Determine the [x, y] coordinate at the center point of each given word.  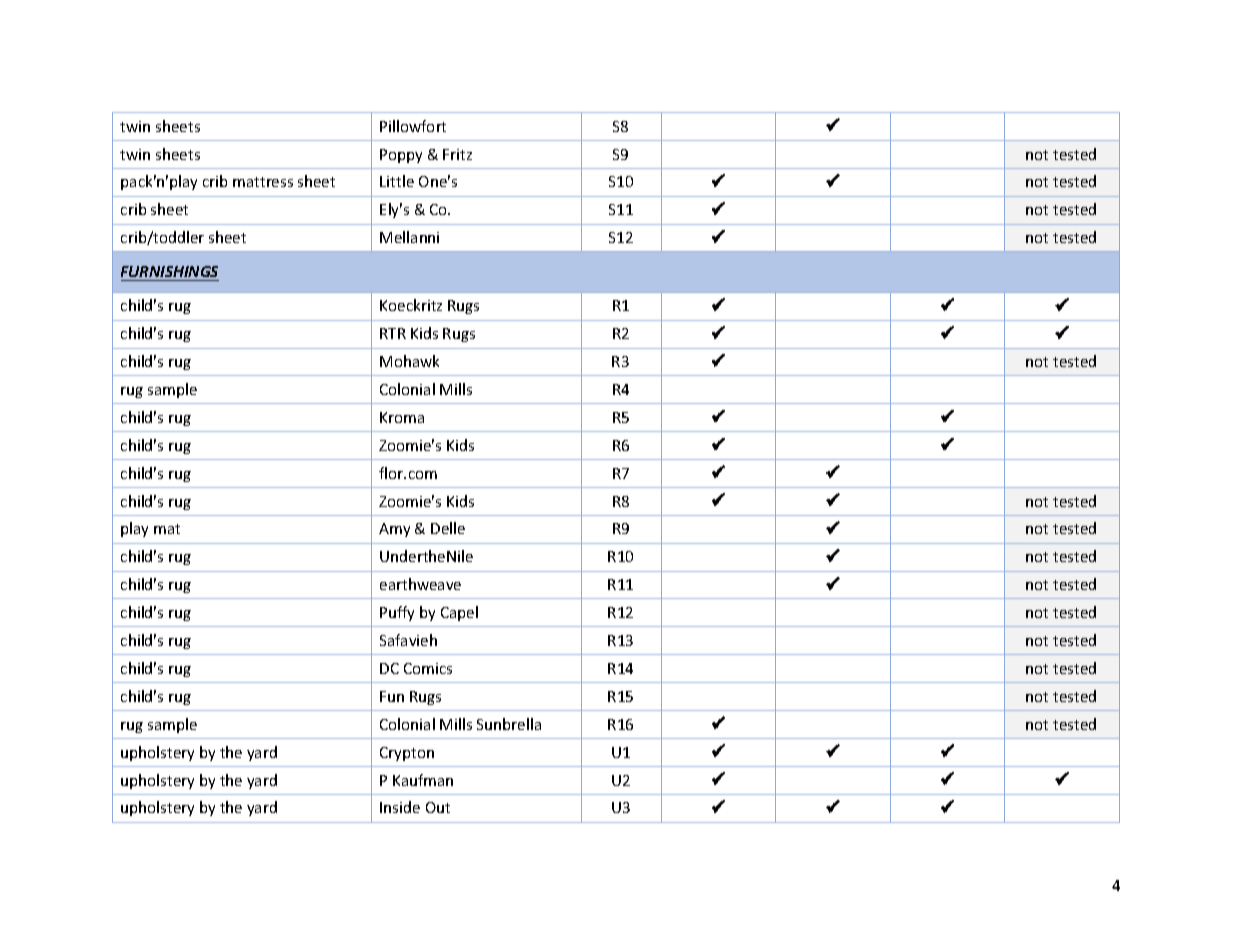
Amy [394, 530]
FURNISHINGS [169, 271]
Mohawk [409, 361]
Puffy [397, 613]
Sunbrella [509, 724]
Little [397, 181]
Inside [400, 807]
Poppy [401, 156]
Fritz [457, 154]
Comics [428, 668]
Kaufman [423, 780]
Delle [448, 528]
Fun [392, 696]
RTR [393, 333]
